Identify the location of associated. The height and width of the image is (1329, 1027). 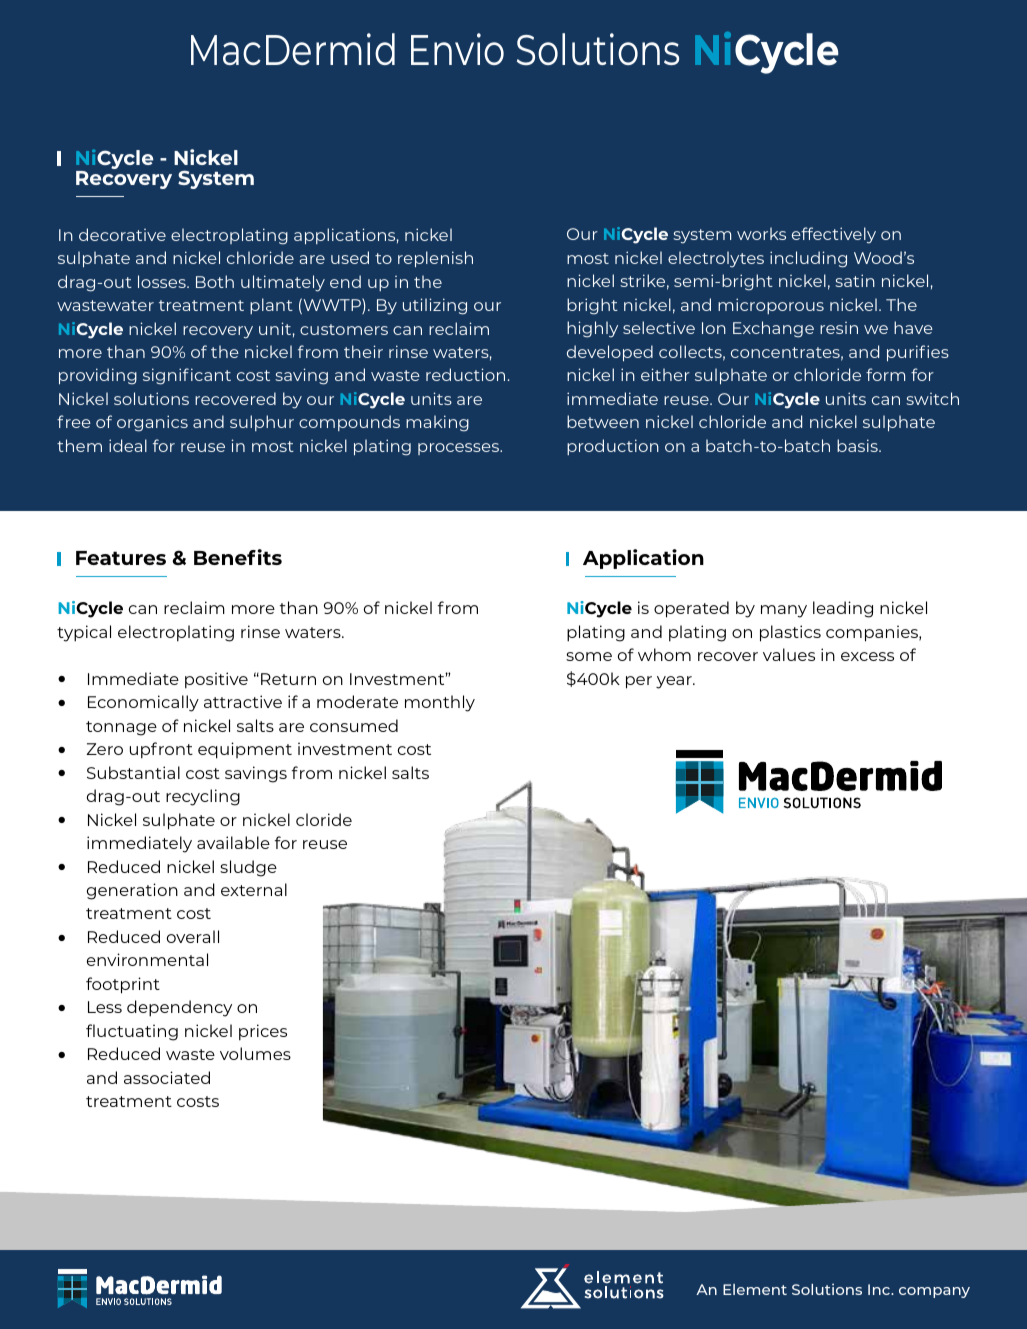
(167, 1077).
